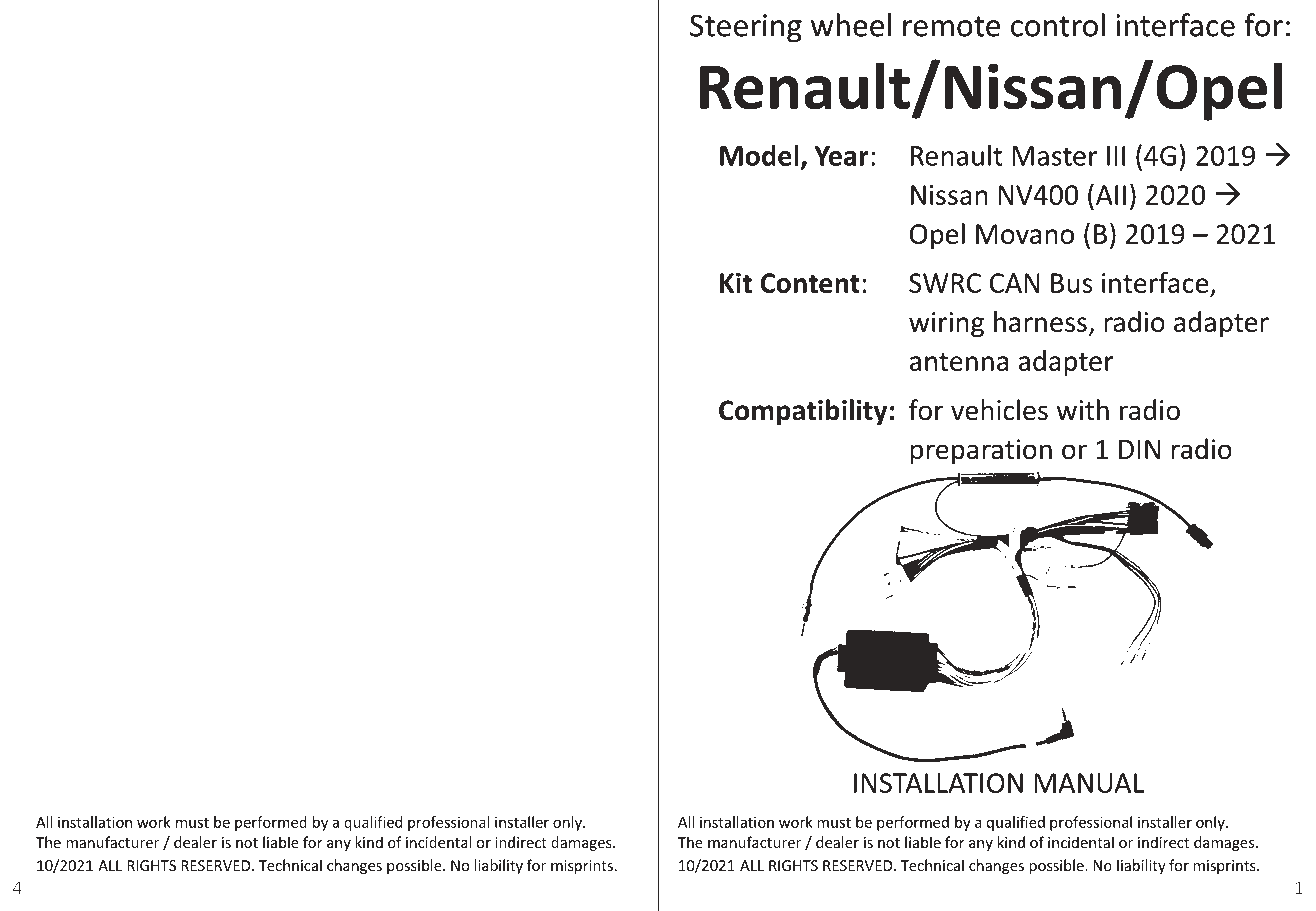  Describe the element at coordinates (951, 26) in the screenshot. I see `remote` at that location.
